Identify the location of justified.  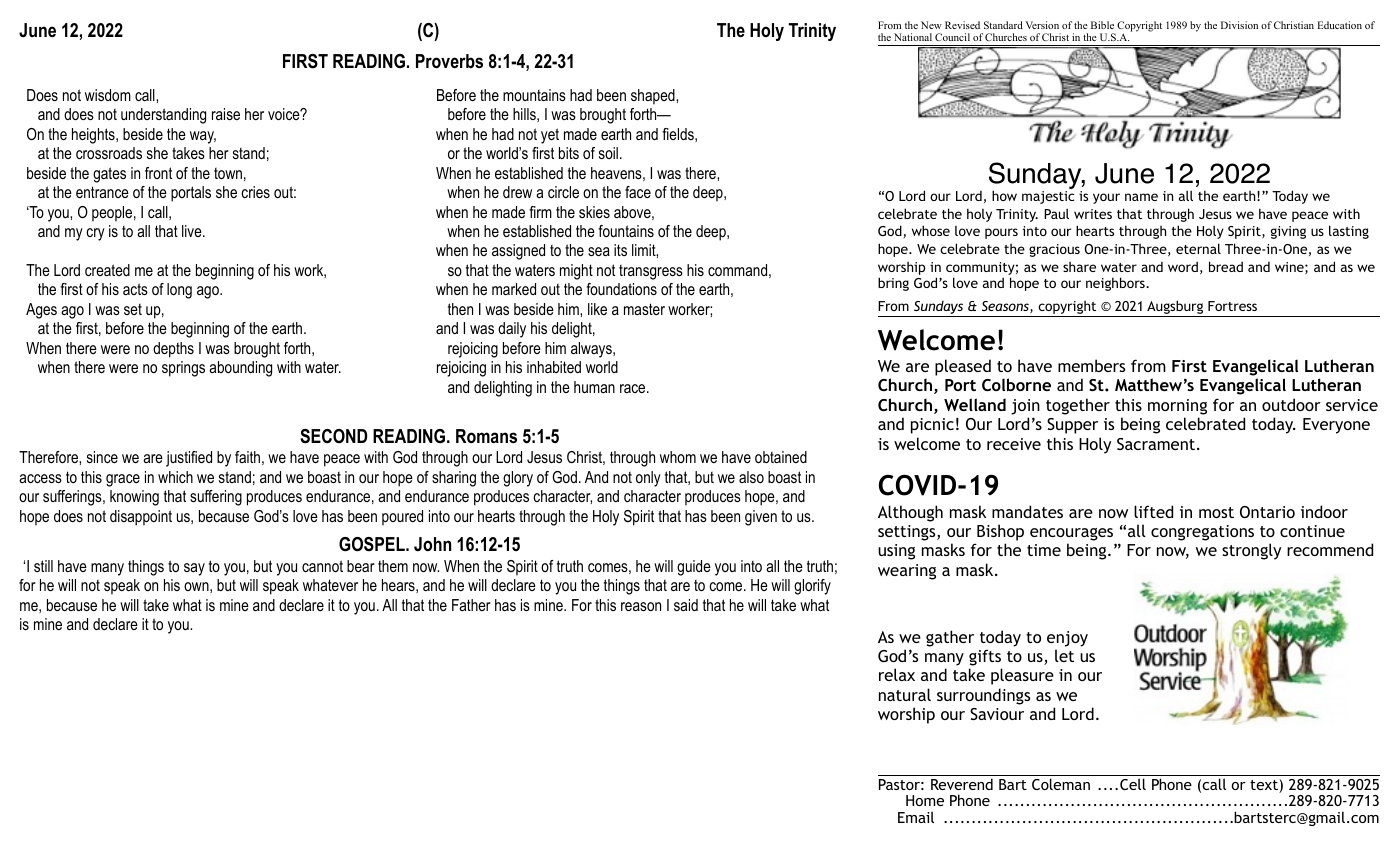
(189, 459).
